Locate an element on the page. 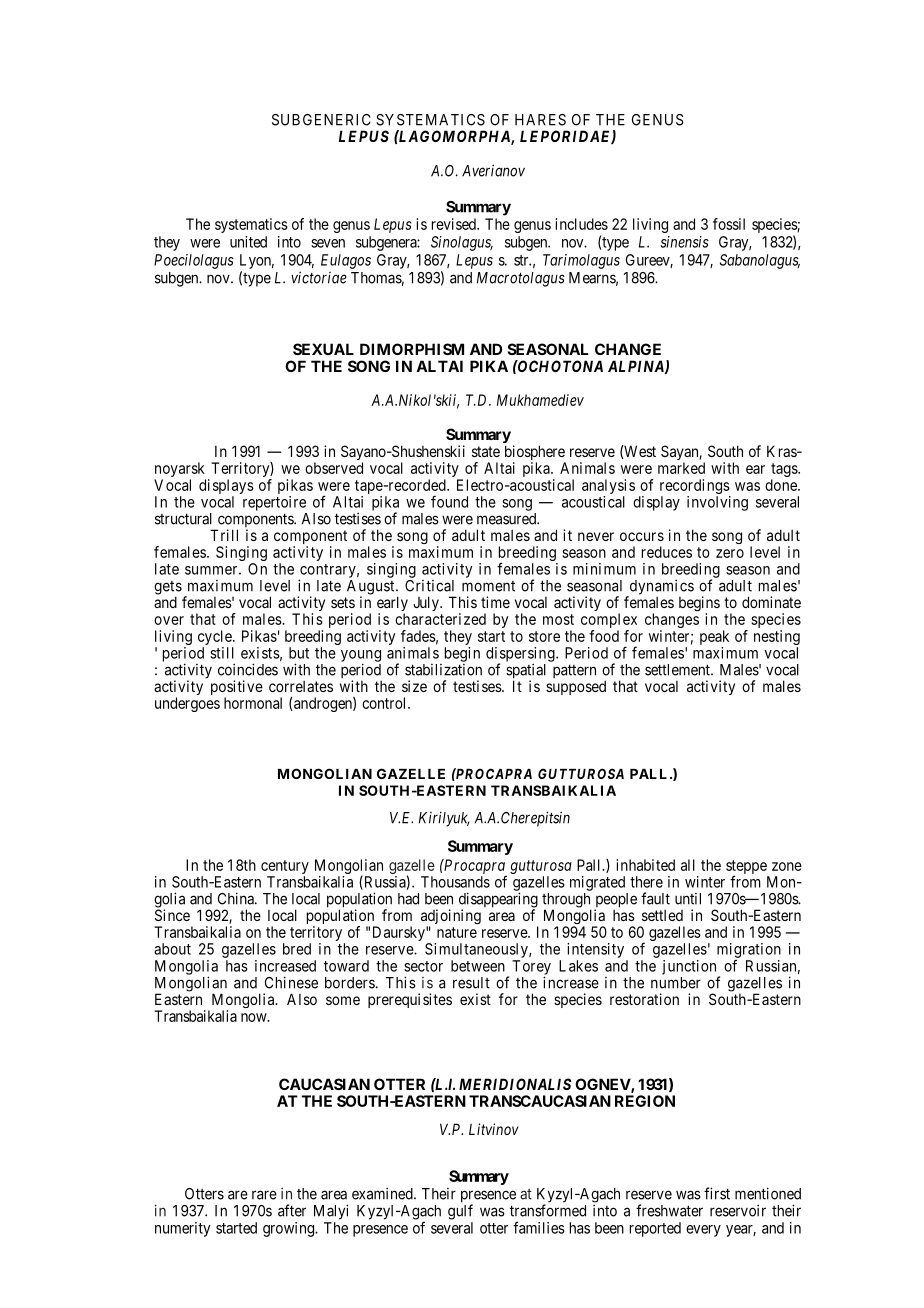  century is located at coordinates (285, 868).
